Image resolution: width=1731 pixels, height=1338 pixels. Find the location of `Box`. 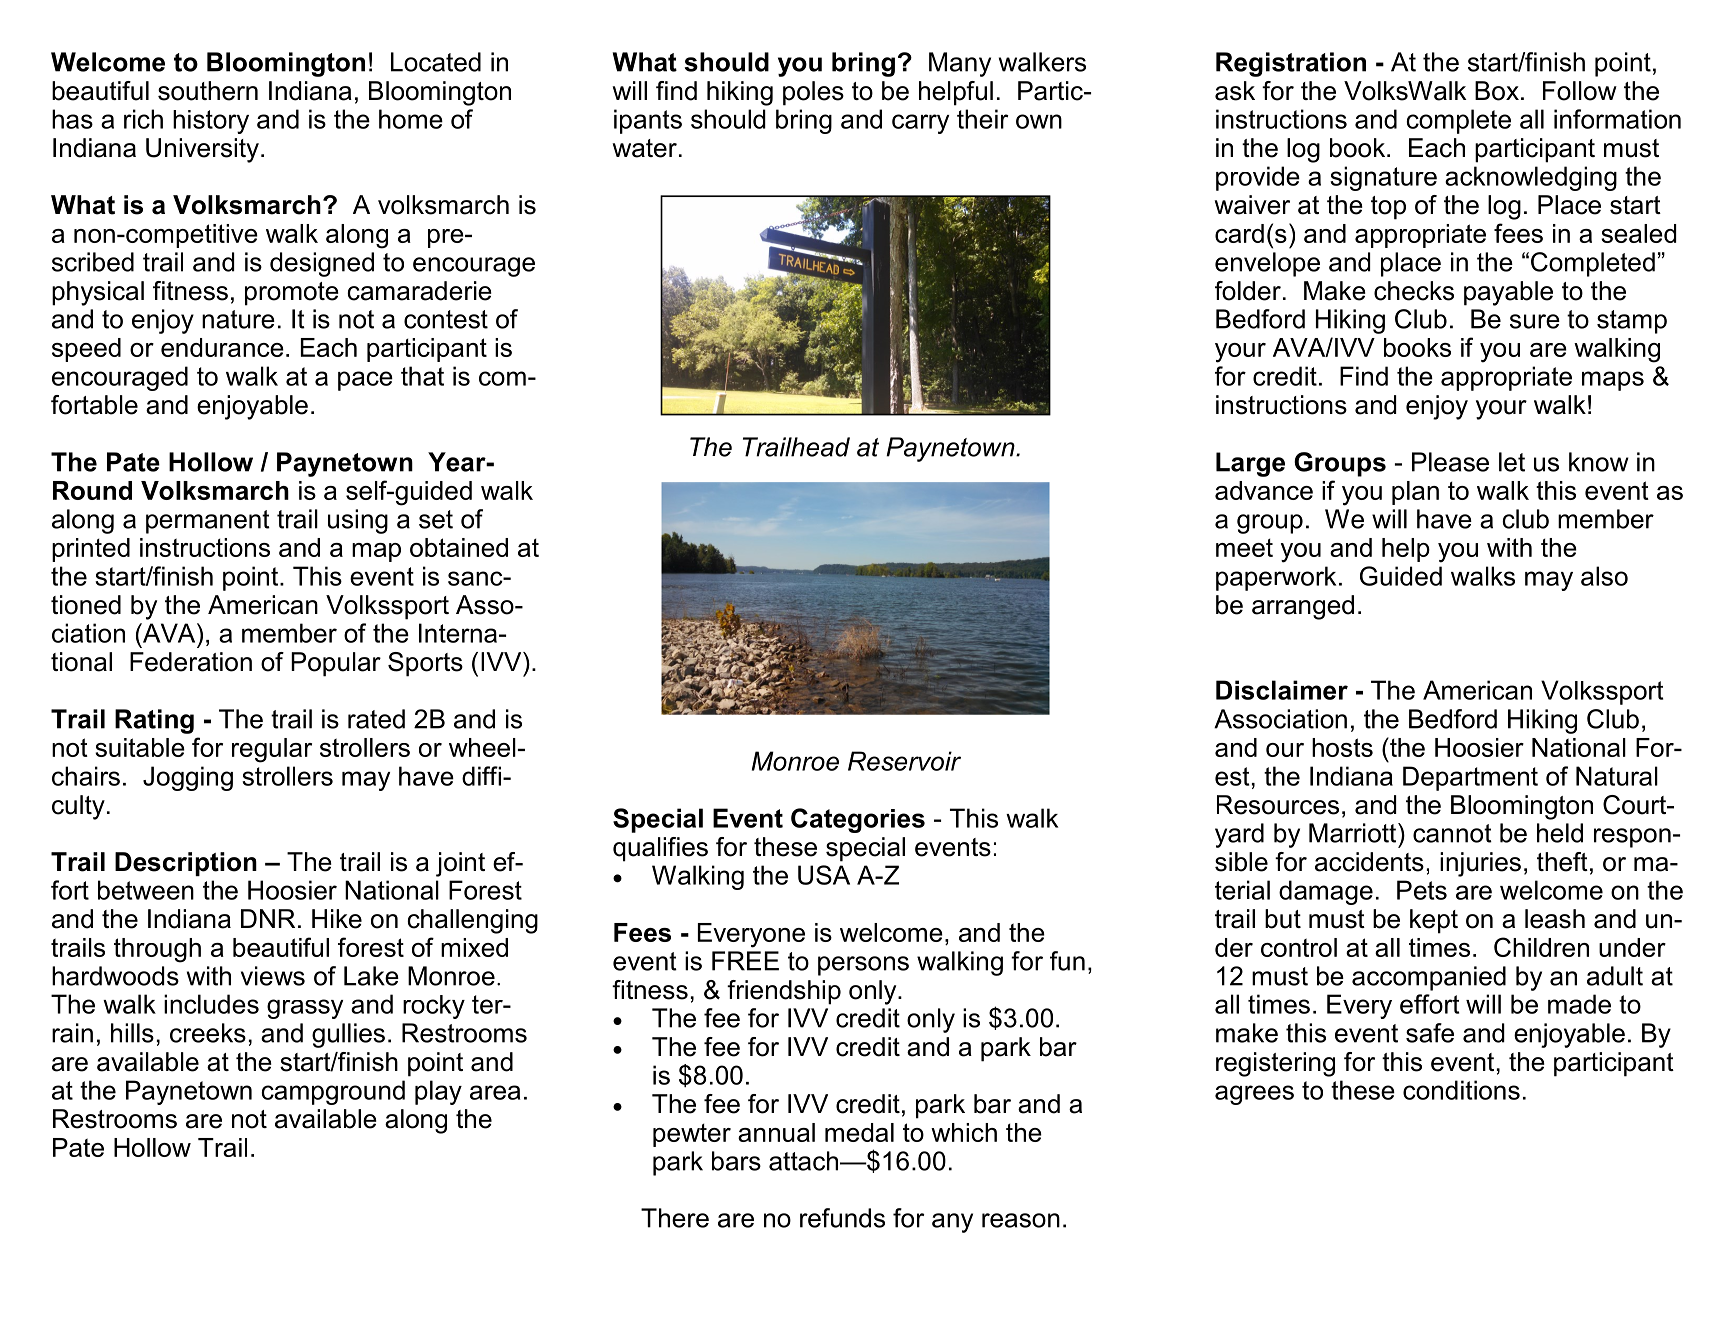

Box is located at coordinates (1497, 91).
